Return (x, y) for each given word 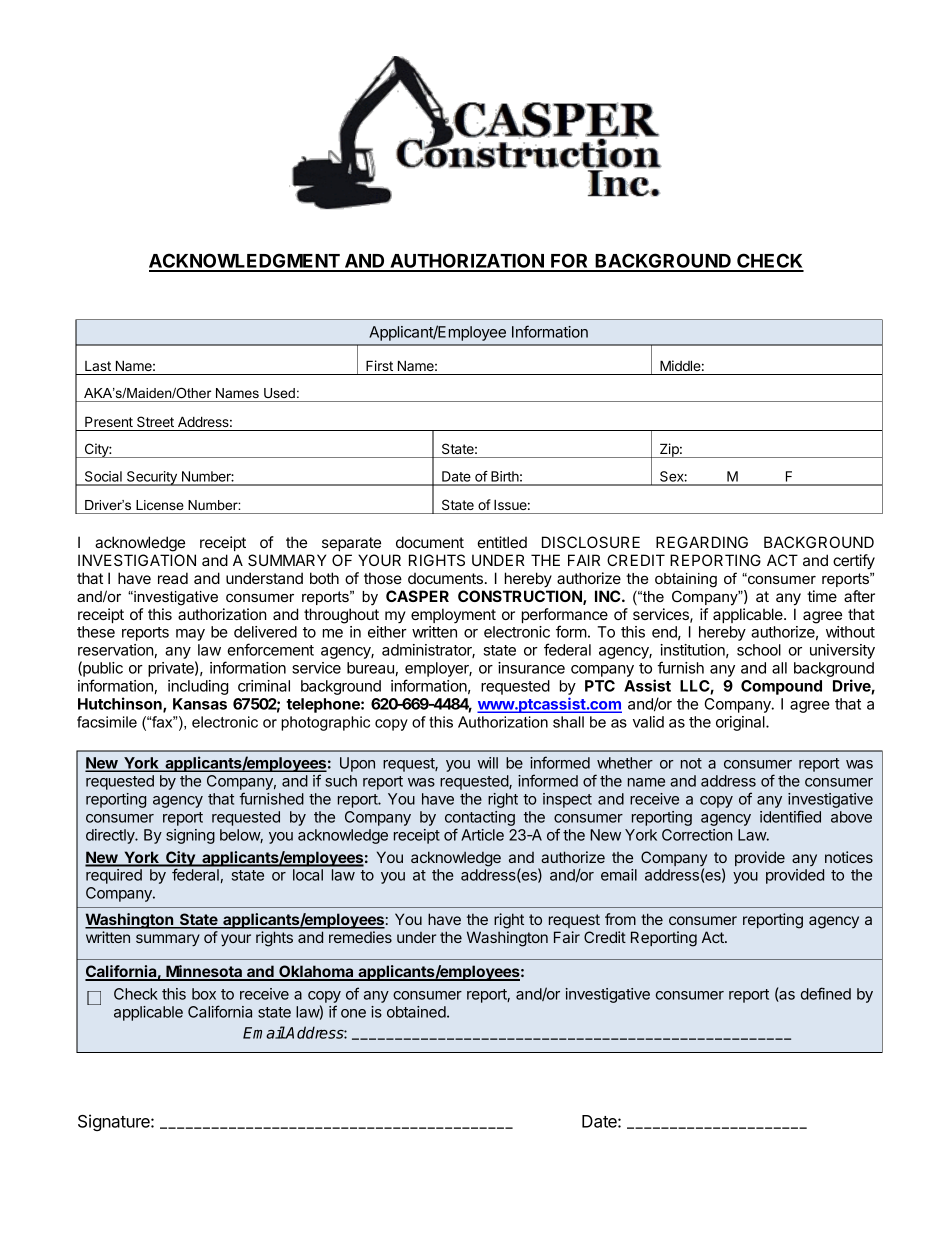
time (822, 596)
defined (826, 993)
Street (155, 421)
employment (453, 615)
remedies (360, 937)
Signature (115, 1122)
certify (854, 562)
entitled (502, 542)
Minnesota (204, 972)
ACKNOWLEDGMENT (245, 262)
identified (790, 816)
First (379, 365)
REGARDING (702, 542)
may (190, 635)
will (488, 763)
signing (190, 836)
